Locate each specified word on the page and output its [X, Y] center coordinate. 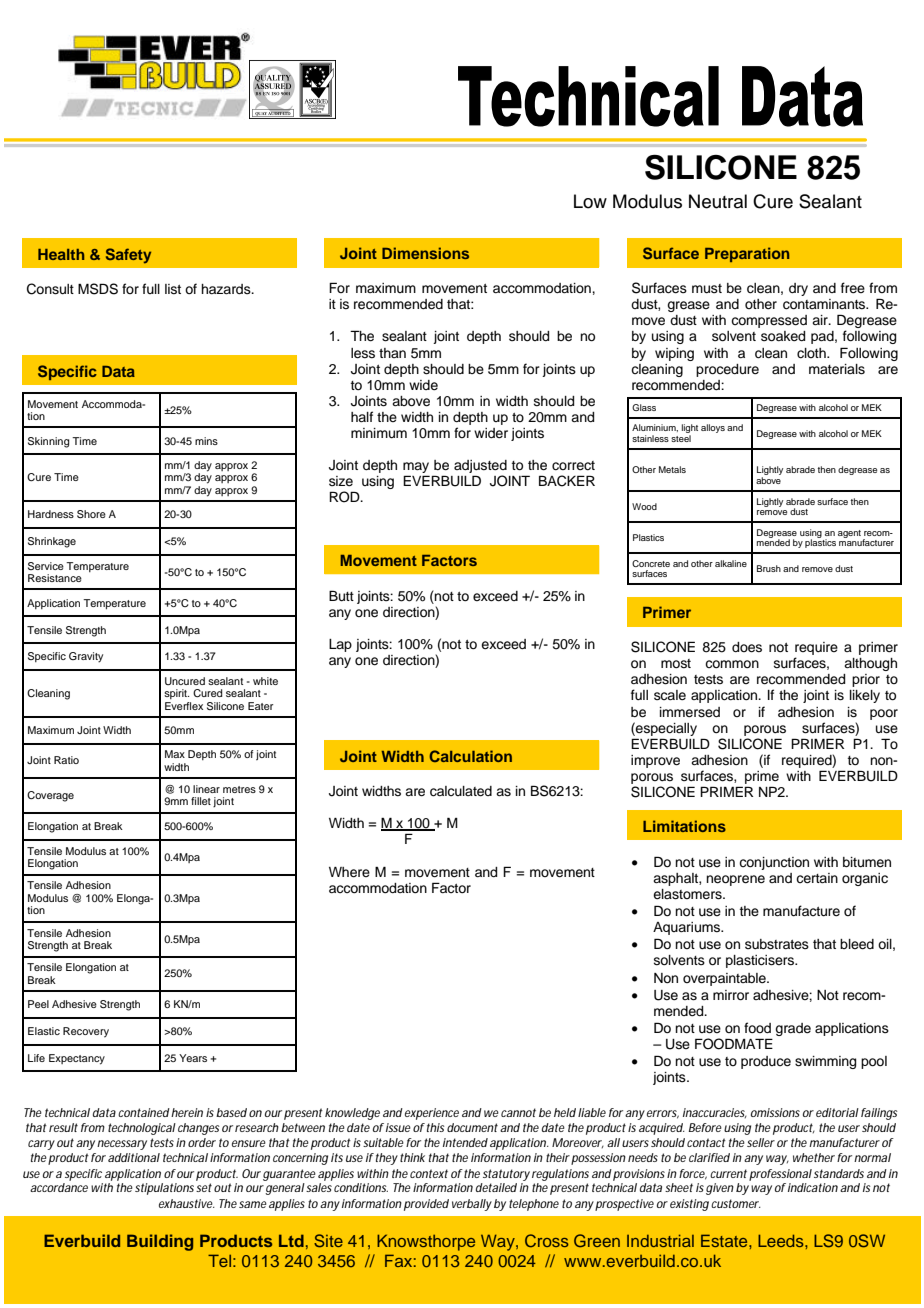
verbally [472, 1205]
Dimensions [425, 253]
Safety [128, 256]
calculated [461, 791]
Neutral [718, 201]
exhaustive [187, 1203]
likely [865, 696]
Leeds [782, 1240]
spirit [176, 694]
